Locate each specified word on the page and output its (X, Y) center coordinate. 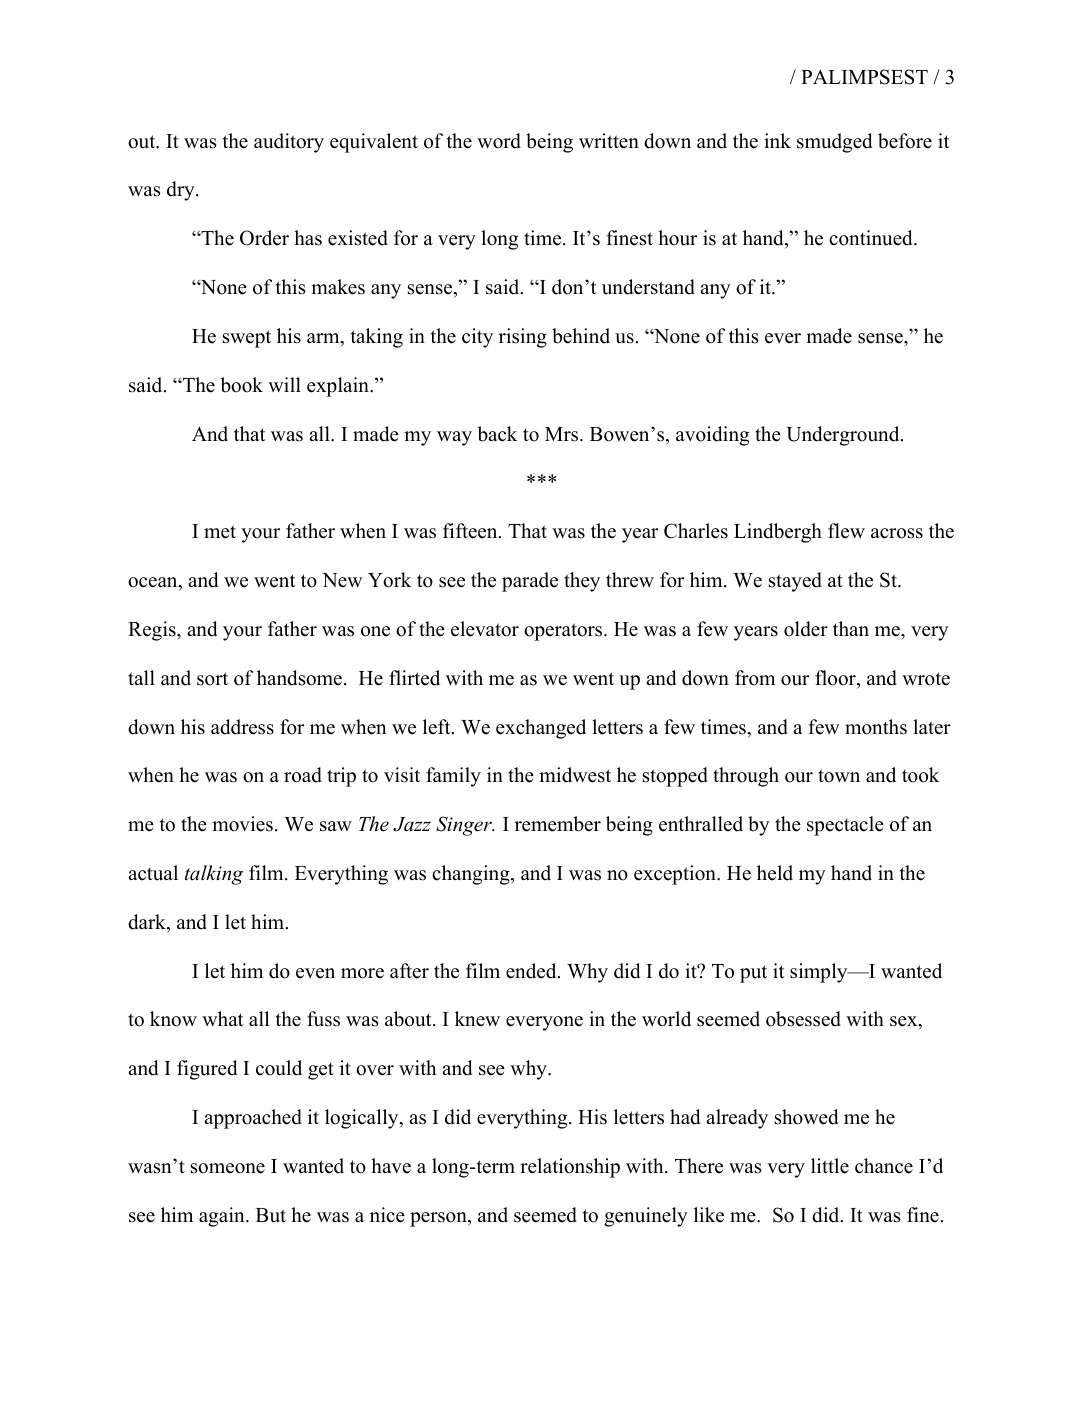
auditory (289, 143)
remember (558, 824)
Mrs (563, 434)
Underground (844, 436)
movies (242, 824)
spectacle (845, 826)
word (499, 141)
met (220, 532)
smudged (834, 143)
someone (228, 1168)
